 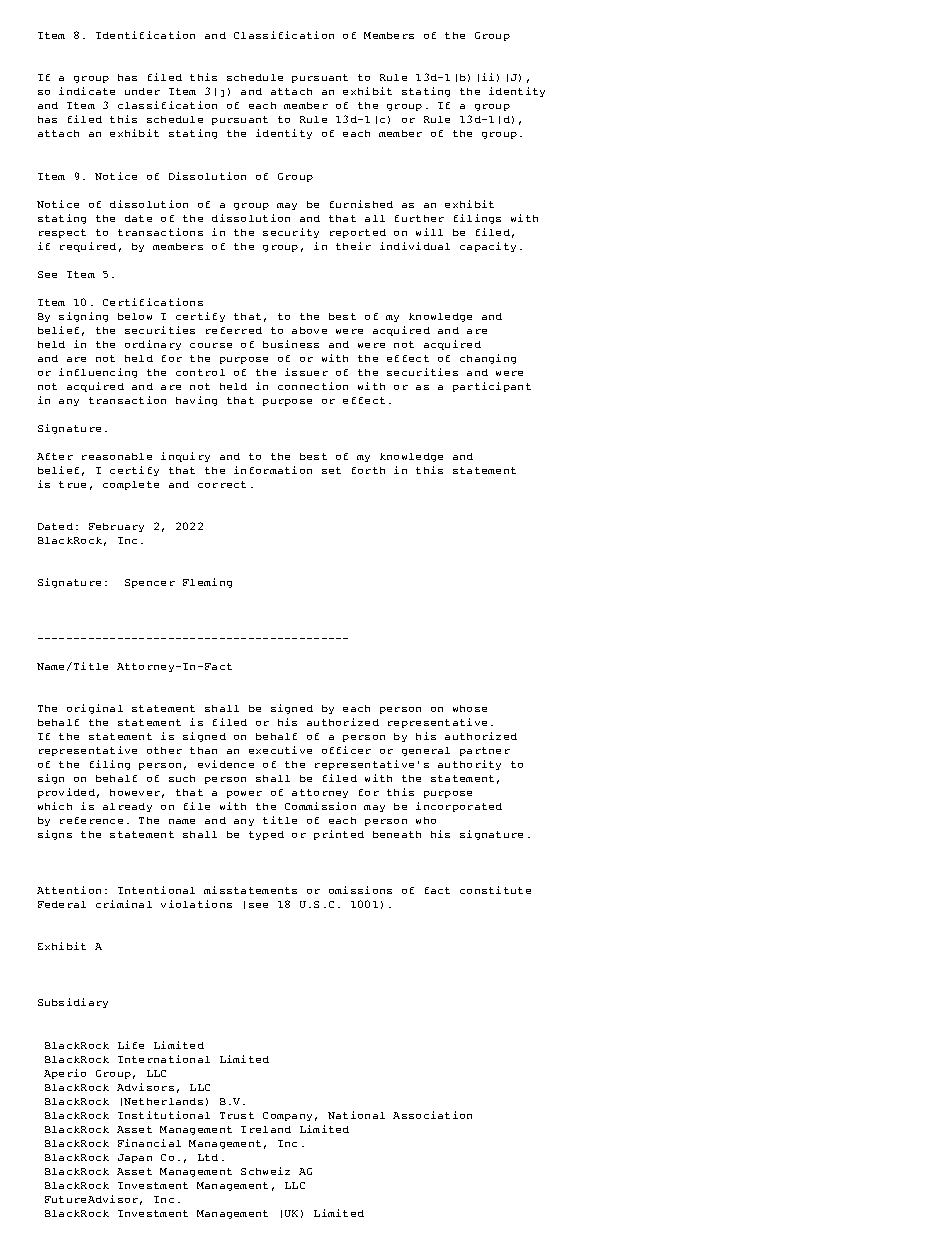 What do you see at coordinates (291, 233) in the document?
I see `security` at bounding box center [291, 233].
